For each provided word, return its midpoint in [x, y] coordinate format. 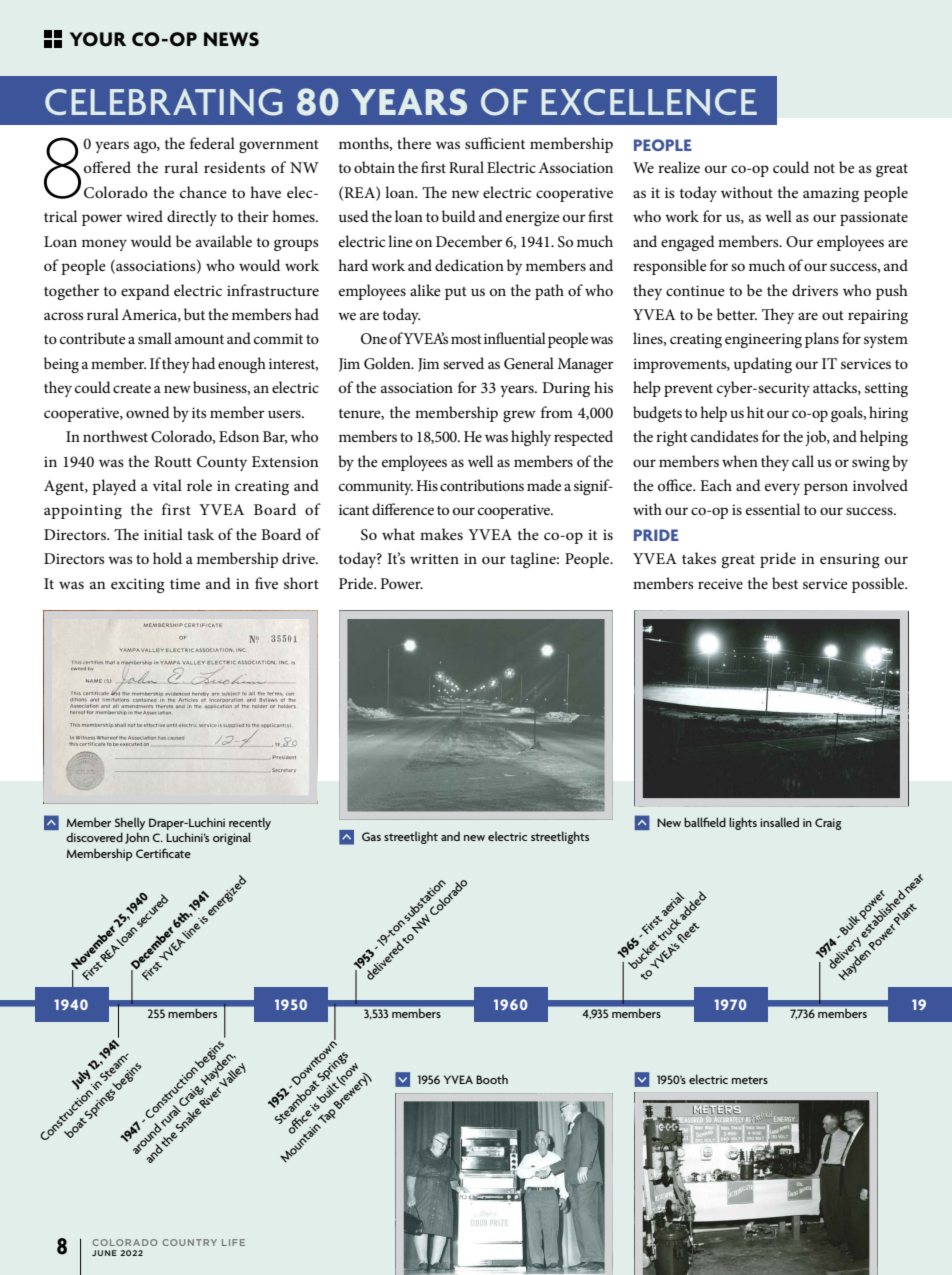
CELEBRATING [164, 102]
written [434, 558]
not [824, 168]
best [785, 583]
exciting [138, 585]
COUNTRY [189, 1242]
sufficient [495, 143]
